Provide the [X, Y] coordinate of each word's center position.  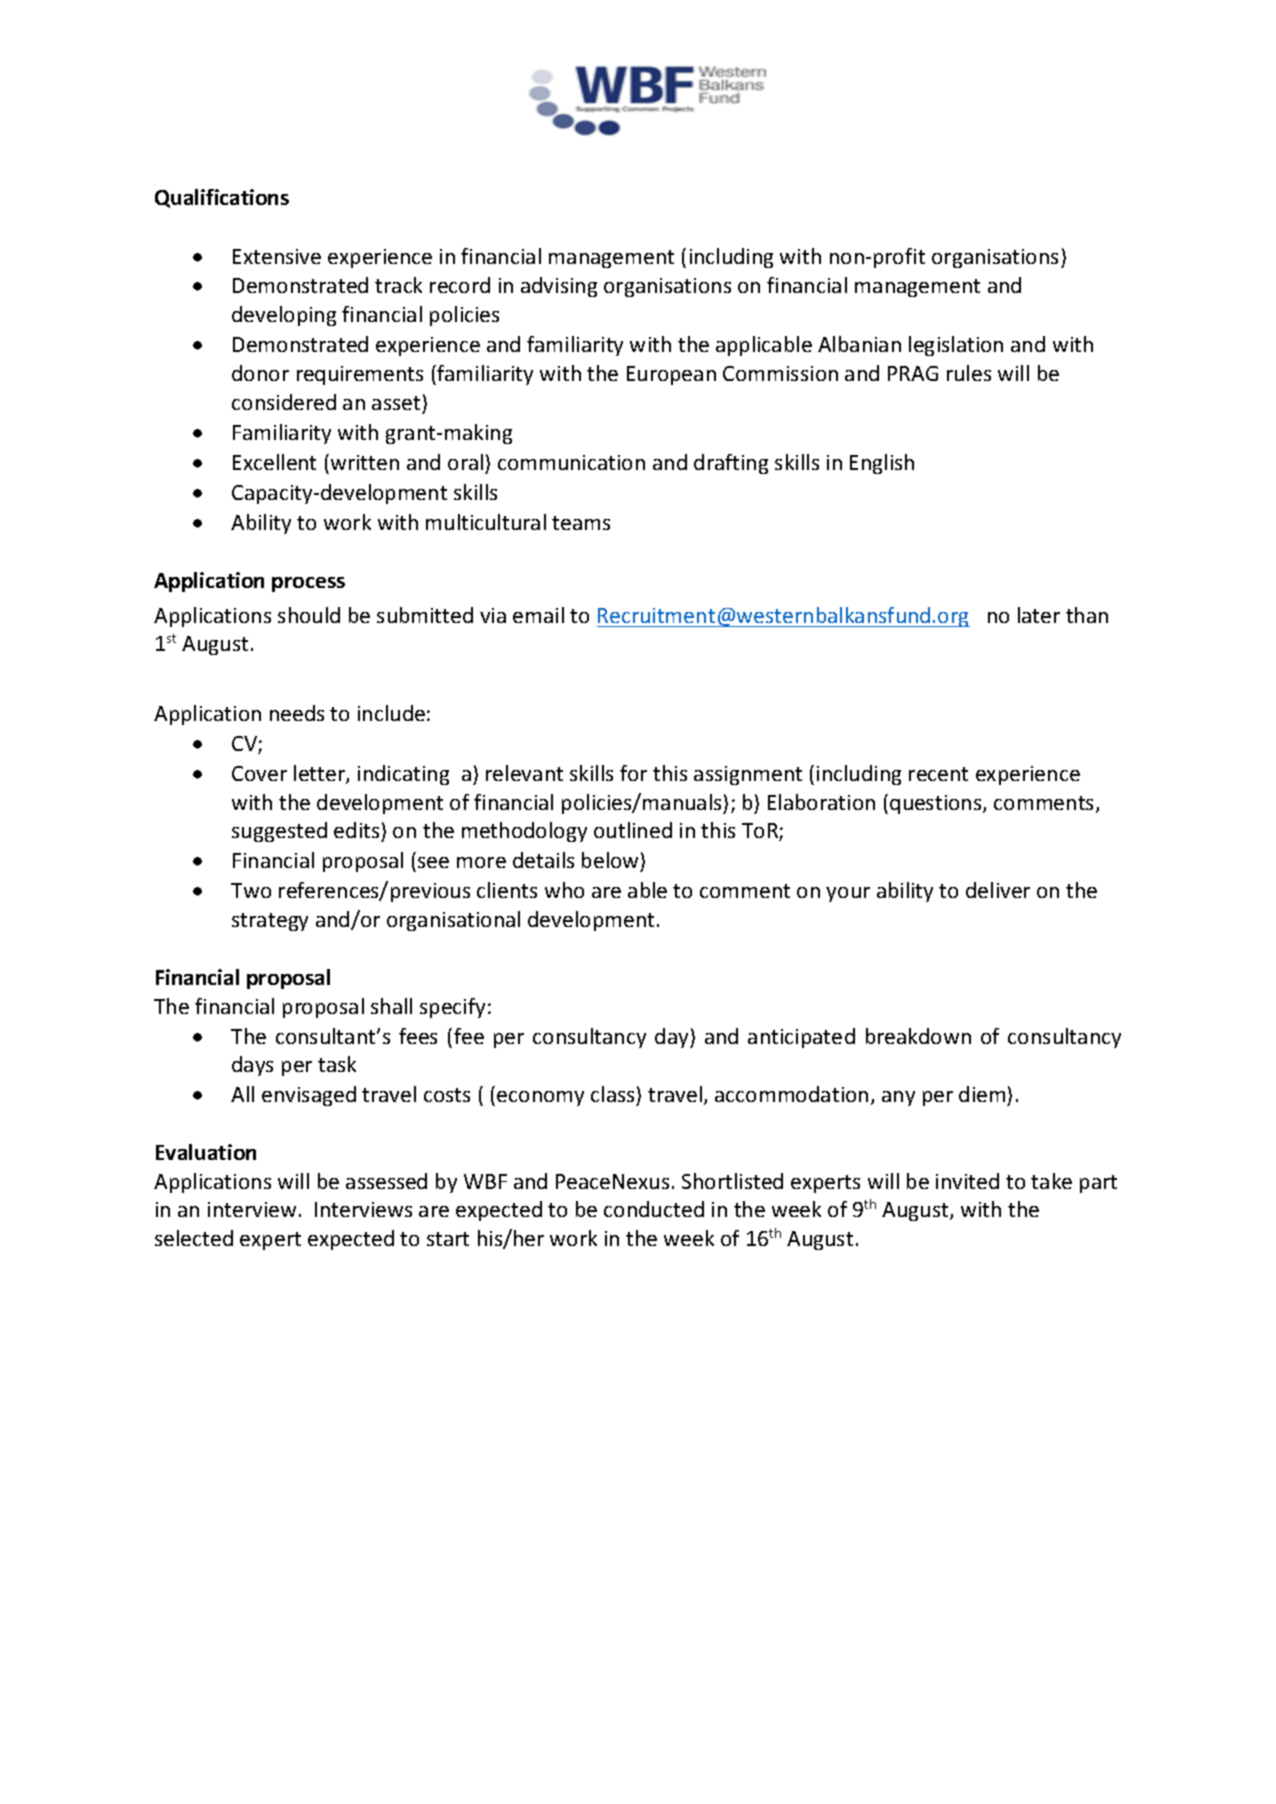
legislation [956, 346]
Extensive [277, 256]
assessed [386, 1181]
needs [297, 713]
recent [938, 774]
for [633, 773]
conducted [654, 1209]
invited [967, 1181]
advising [559, 287]
